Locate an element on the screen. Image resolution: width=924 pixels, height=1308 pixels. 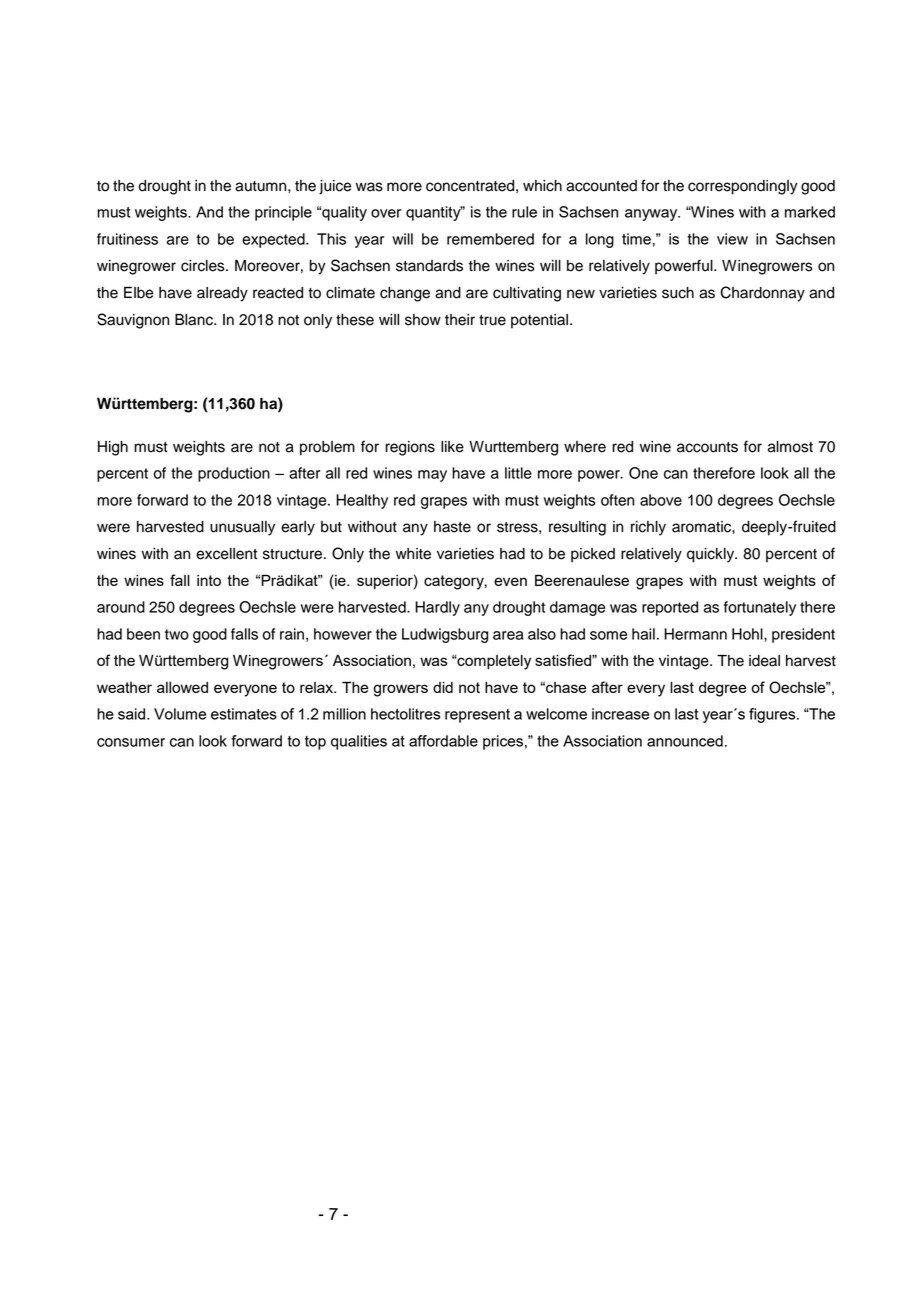
quantity is located at coordinates (434, 213).
